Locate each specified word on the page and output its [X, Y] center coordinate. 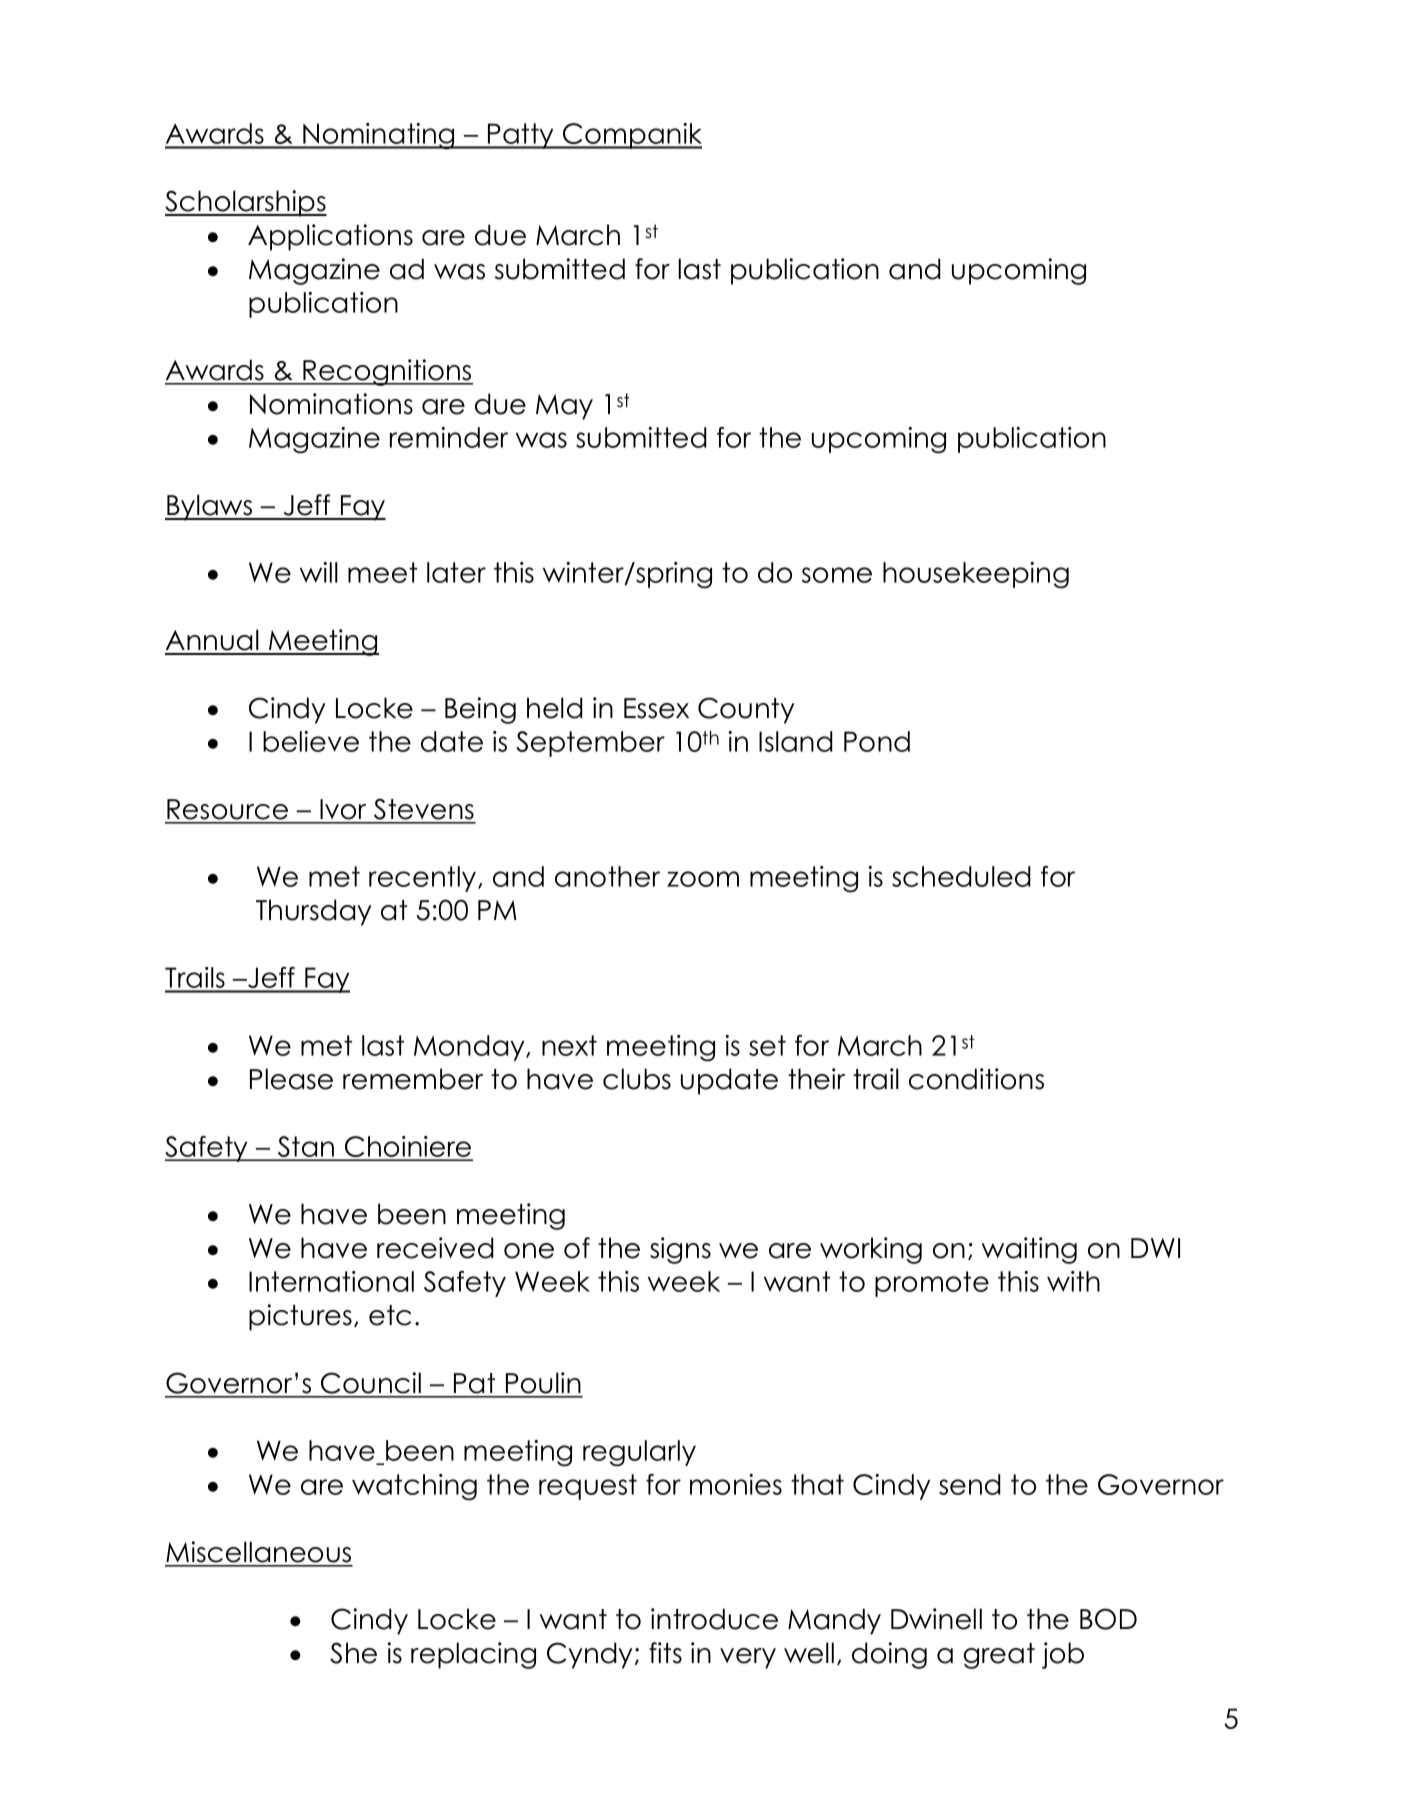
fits [665, 1653]
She [353, 1653]
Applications [330, 237]
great [999, 1656]
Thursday [313, 912]
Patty [521, 136]
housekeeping [976, 575]
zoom [703, 879]
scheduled [961, 876]
